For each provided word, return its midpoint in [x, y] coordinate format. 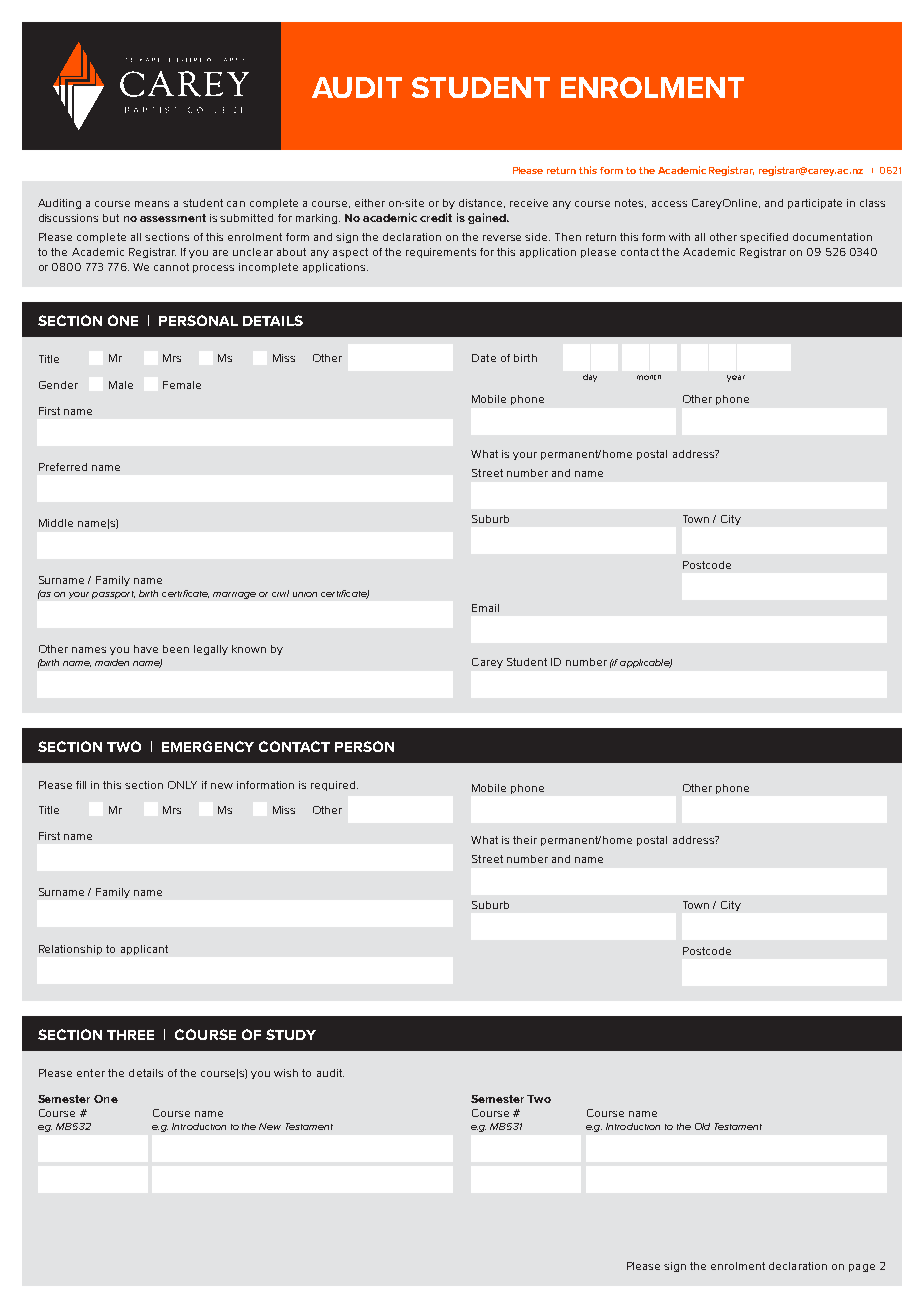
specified [764, 238]
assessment [173, 218]
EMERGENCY [208, 746]
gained [488, 218]
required [334, 786]
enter [91, 1073]
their [525, 840]
